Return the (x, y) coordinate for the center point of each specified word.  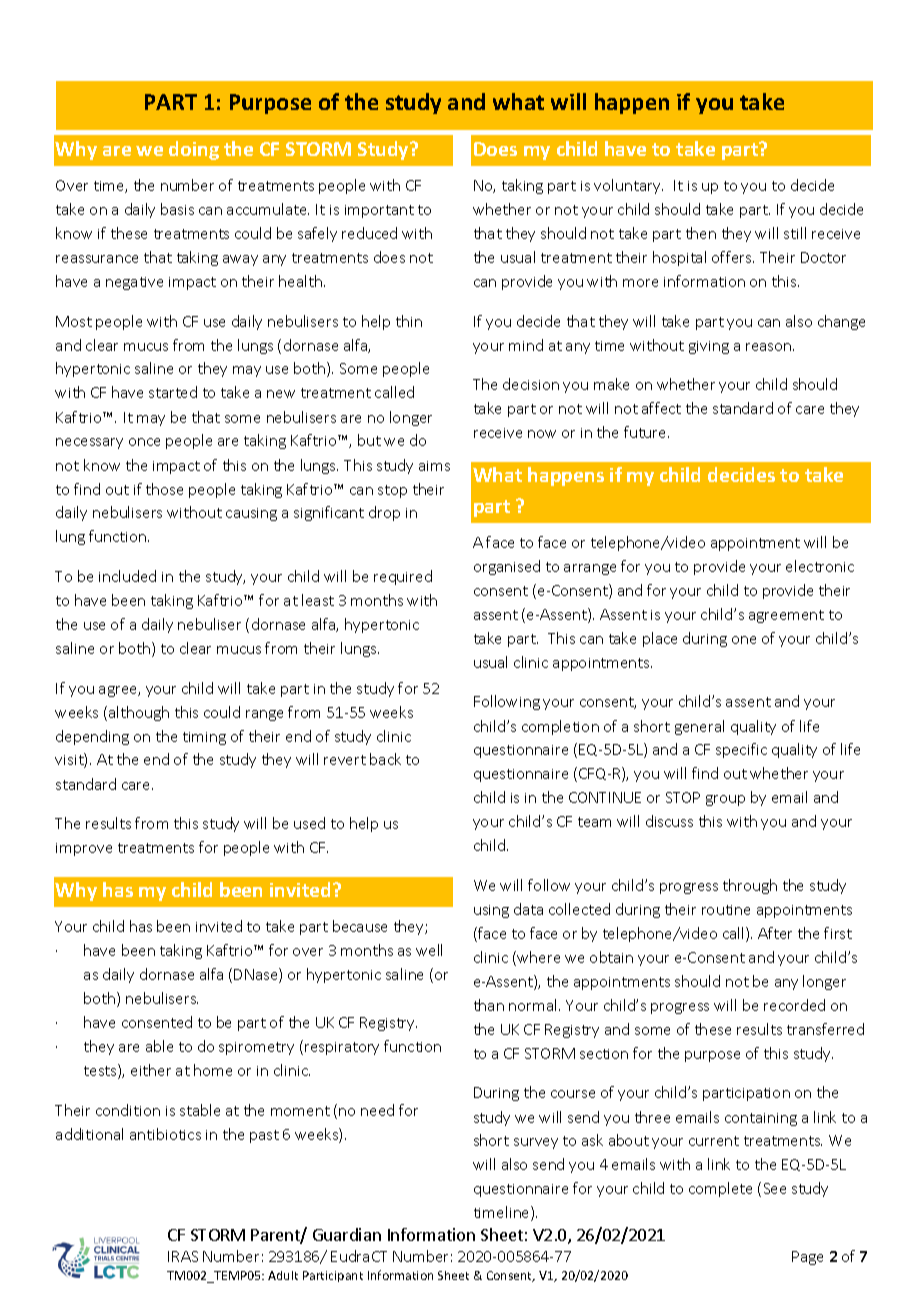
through (750, 886)
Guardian (347, 1234)
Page (807, 1258)
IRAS (183, 1256)
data (528, 909)
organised (507, 567)
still (795, 233)
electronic (820, 566)
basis (177, 209)
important (379, 211)
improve (84, 849)
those (164, 489)
